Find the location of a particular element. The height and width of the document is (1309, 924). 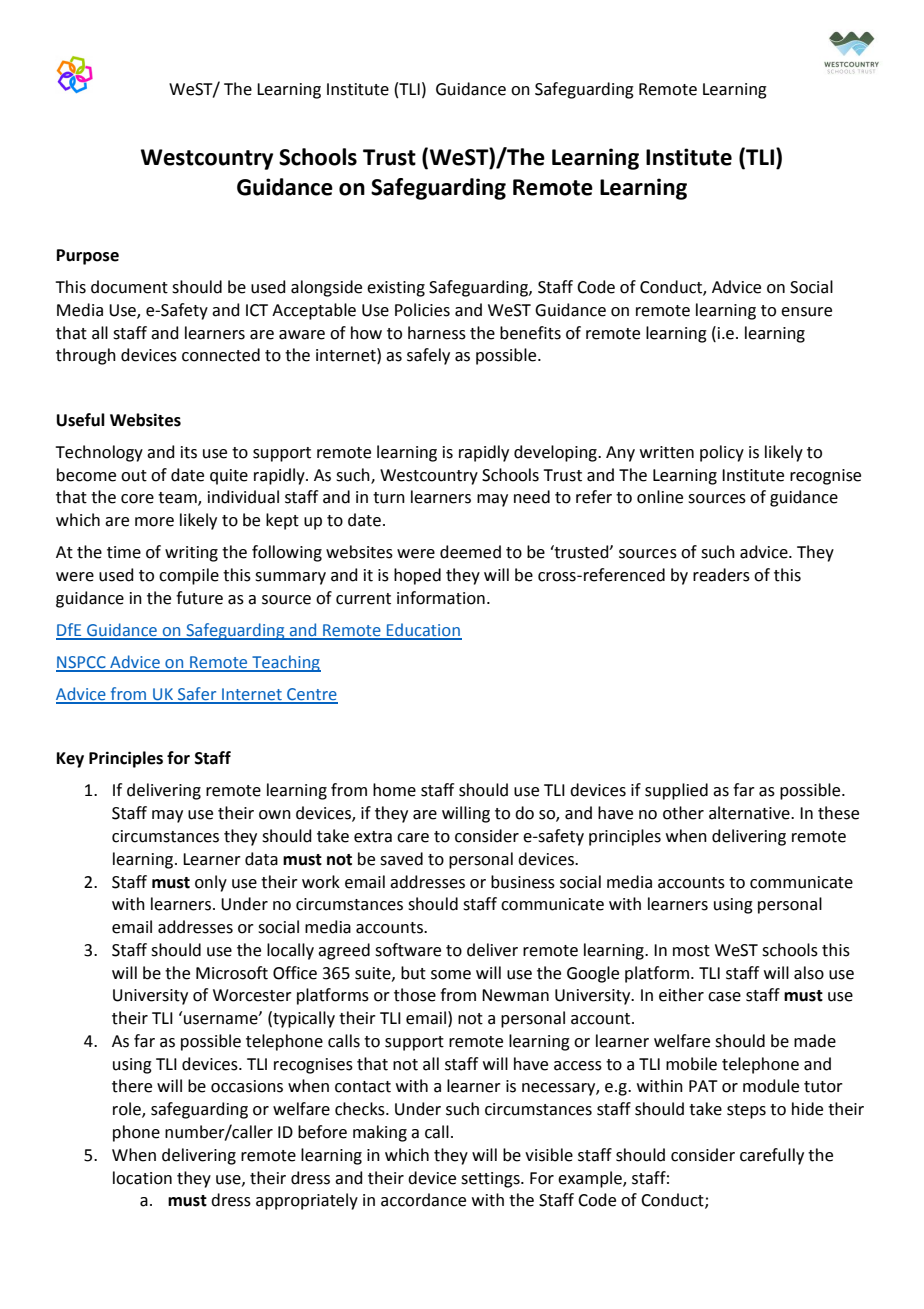

some is located at coordinates (451, 975).
